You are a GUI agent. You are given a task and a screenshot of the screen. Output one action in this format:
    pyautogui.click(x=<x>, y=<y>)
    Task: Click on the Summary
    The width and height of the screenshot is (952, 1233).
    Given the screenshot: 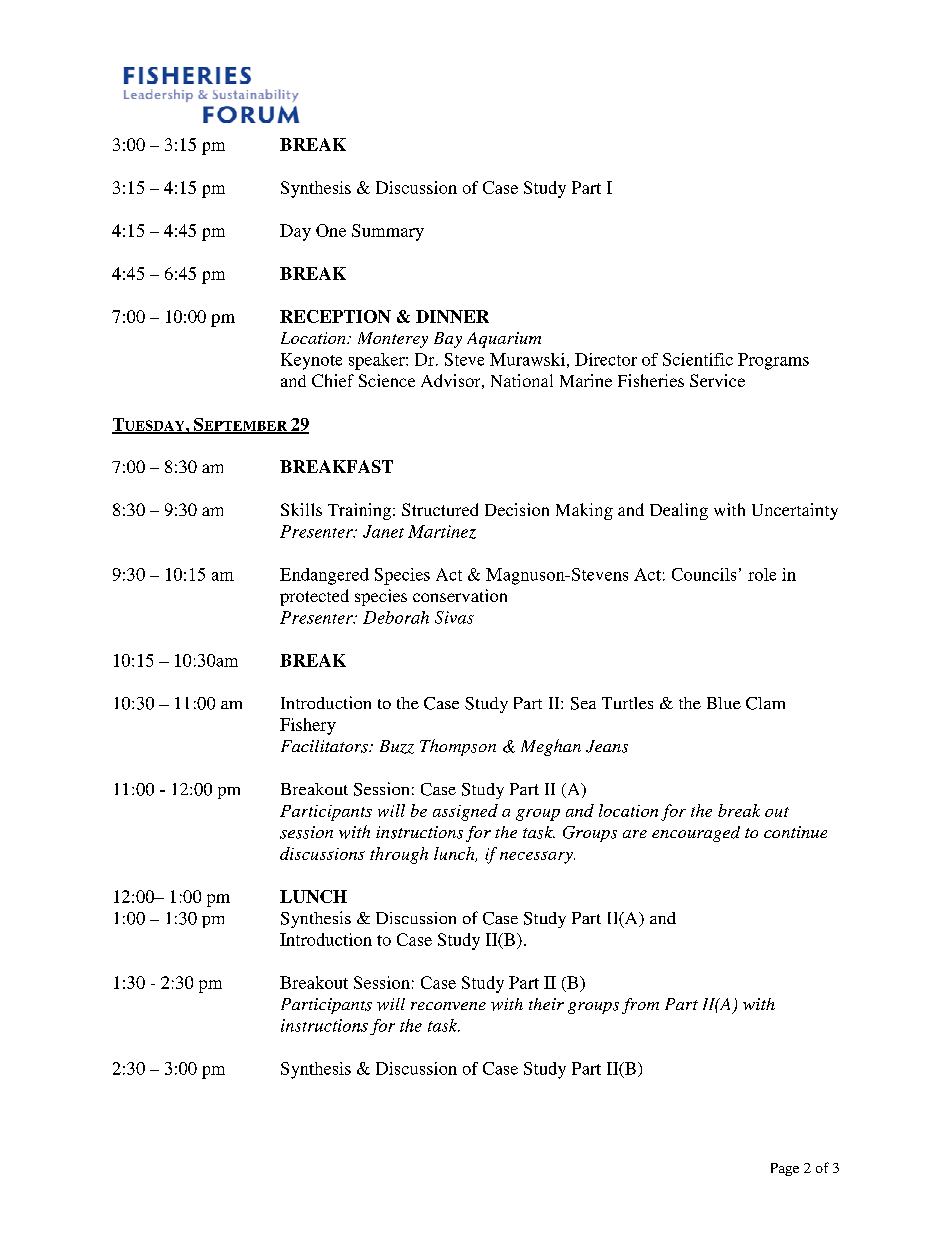 What is the action you would take?
    pyautogui.click(x=388, y=232)
